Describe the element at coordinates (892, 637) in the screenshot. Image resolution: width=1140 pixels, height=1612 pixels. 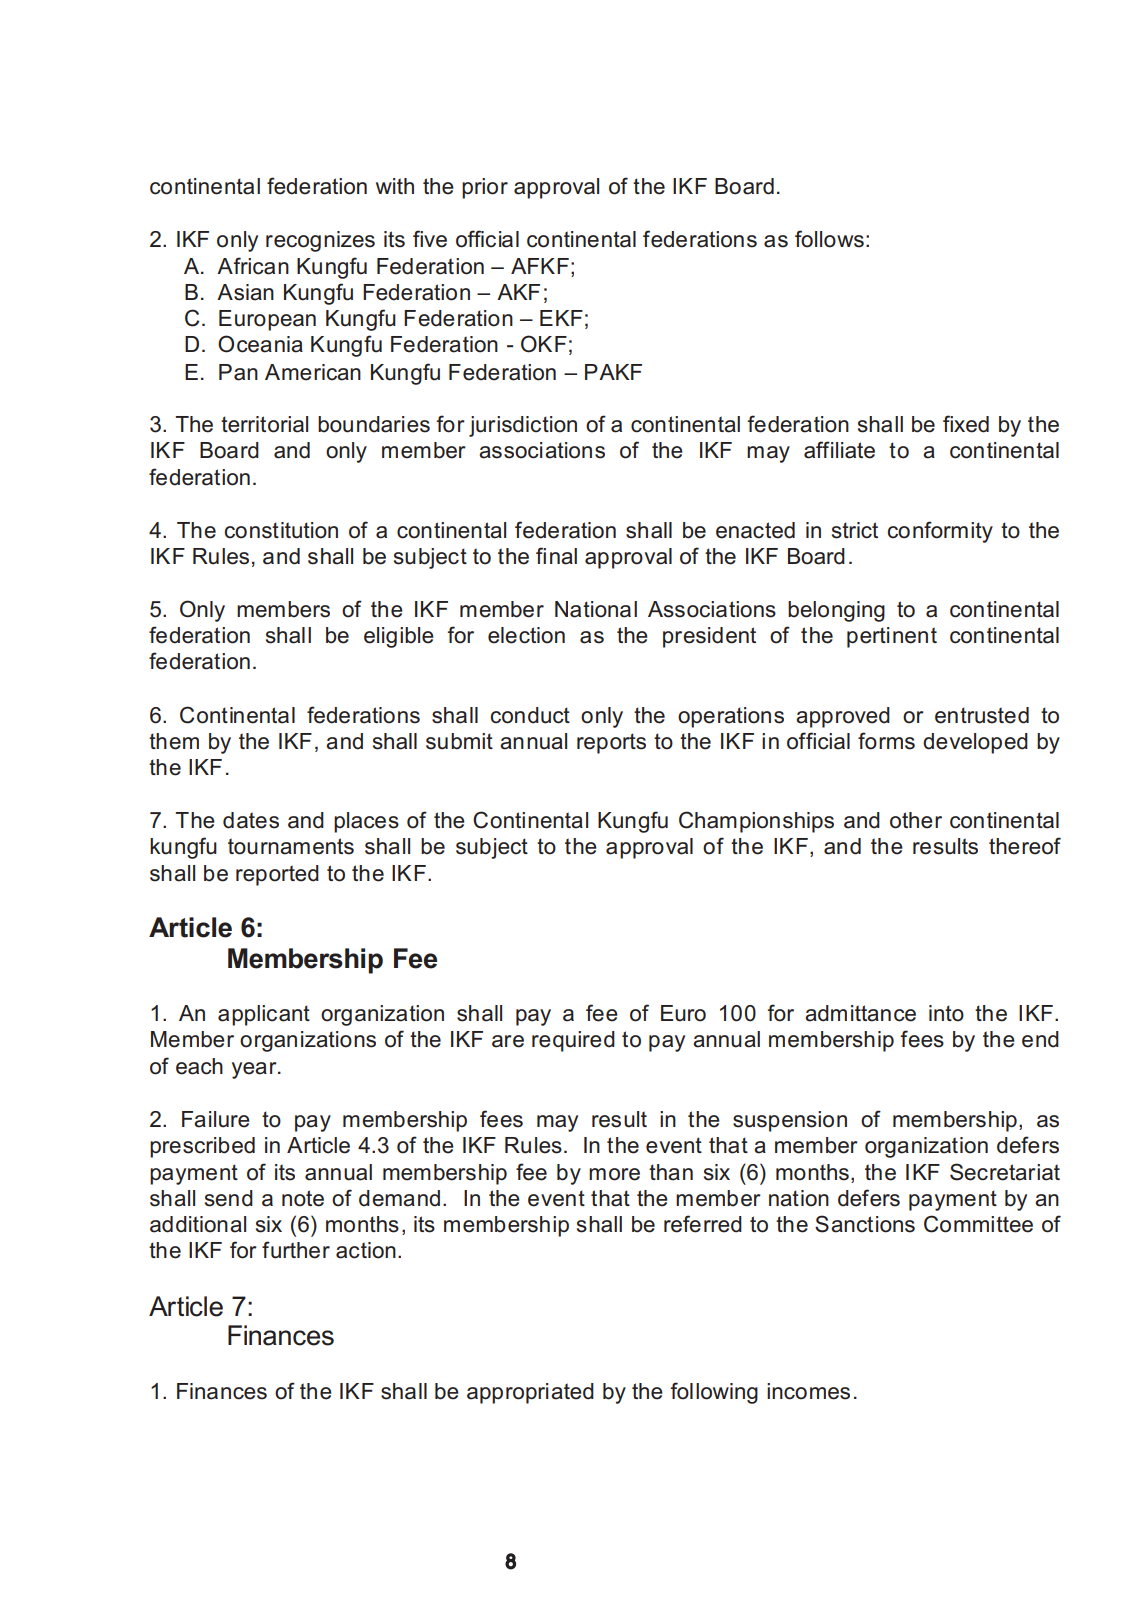
I see `pertinent` at that location.
